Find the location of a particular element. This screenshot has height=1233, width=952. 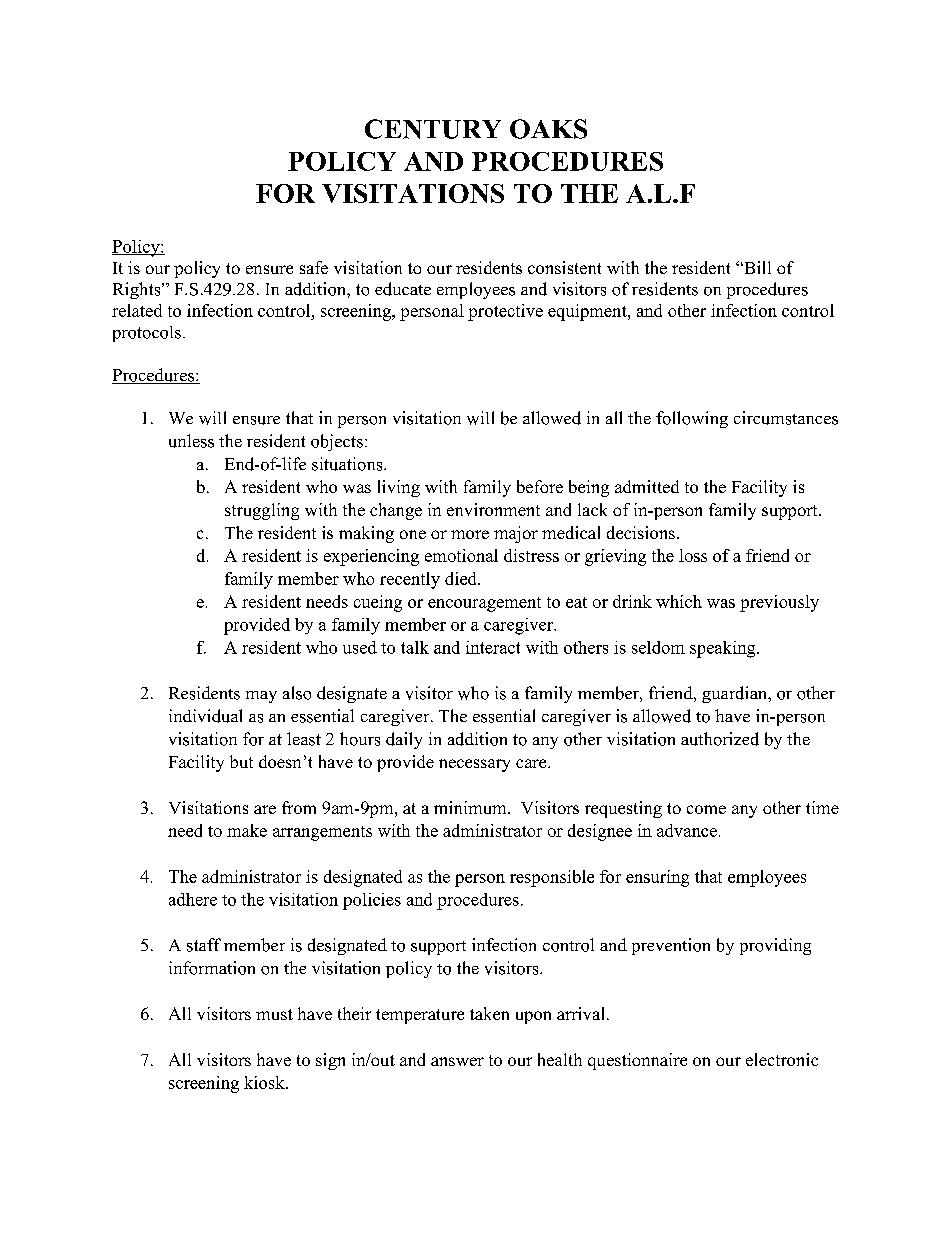

CENTURY is located at coordinates (433, 129).
